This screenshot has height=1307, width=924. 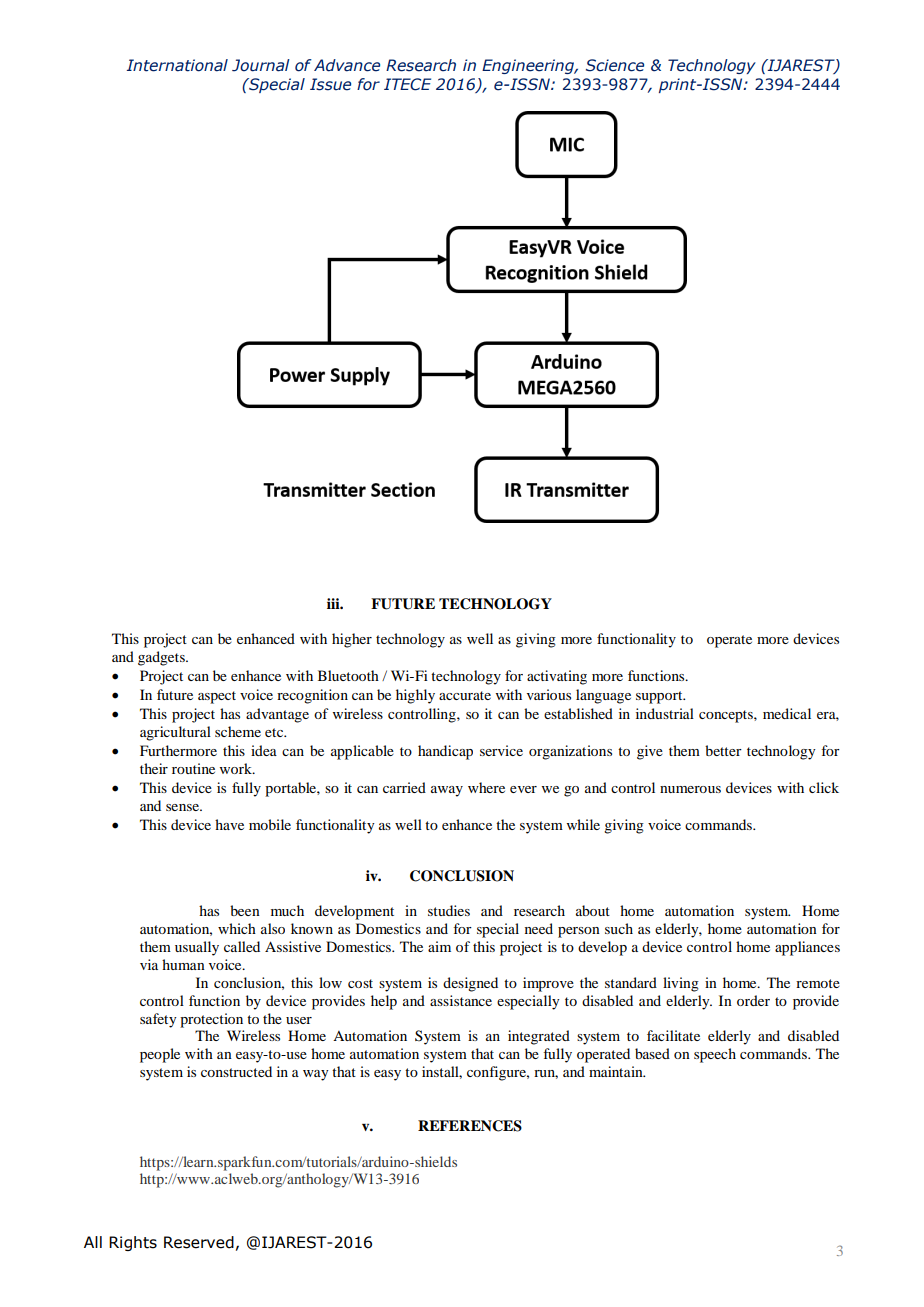 I want to click on where, so click(x=486, y=787).
